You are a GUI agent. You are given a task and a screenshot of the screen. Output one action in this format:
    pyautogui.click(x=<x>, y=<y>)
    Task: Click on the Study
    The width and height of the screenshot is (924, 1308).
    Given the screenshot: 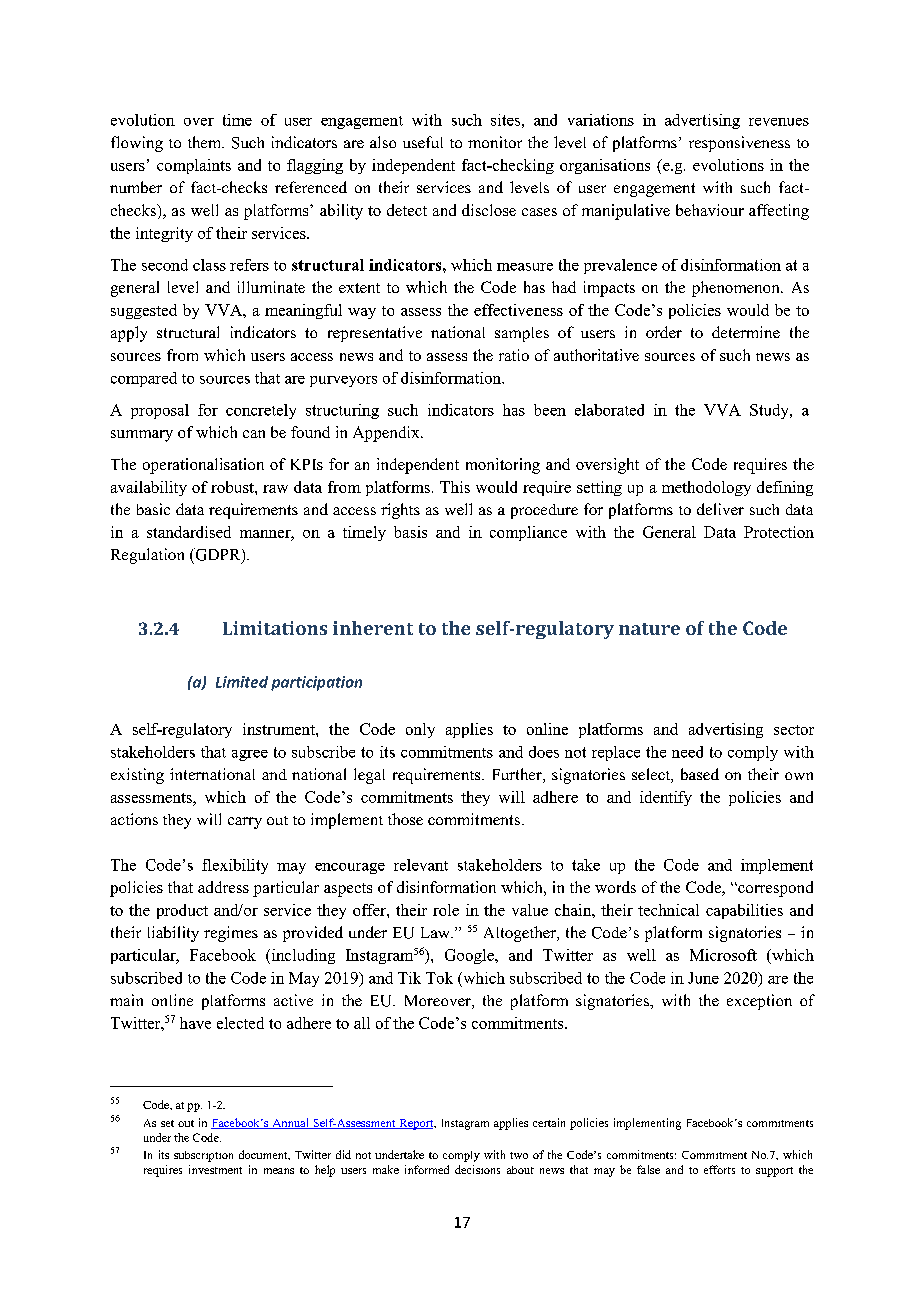 What is the action you would take?
    pyautogui.click(x=770, y=411)
